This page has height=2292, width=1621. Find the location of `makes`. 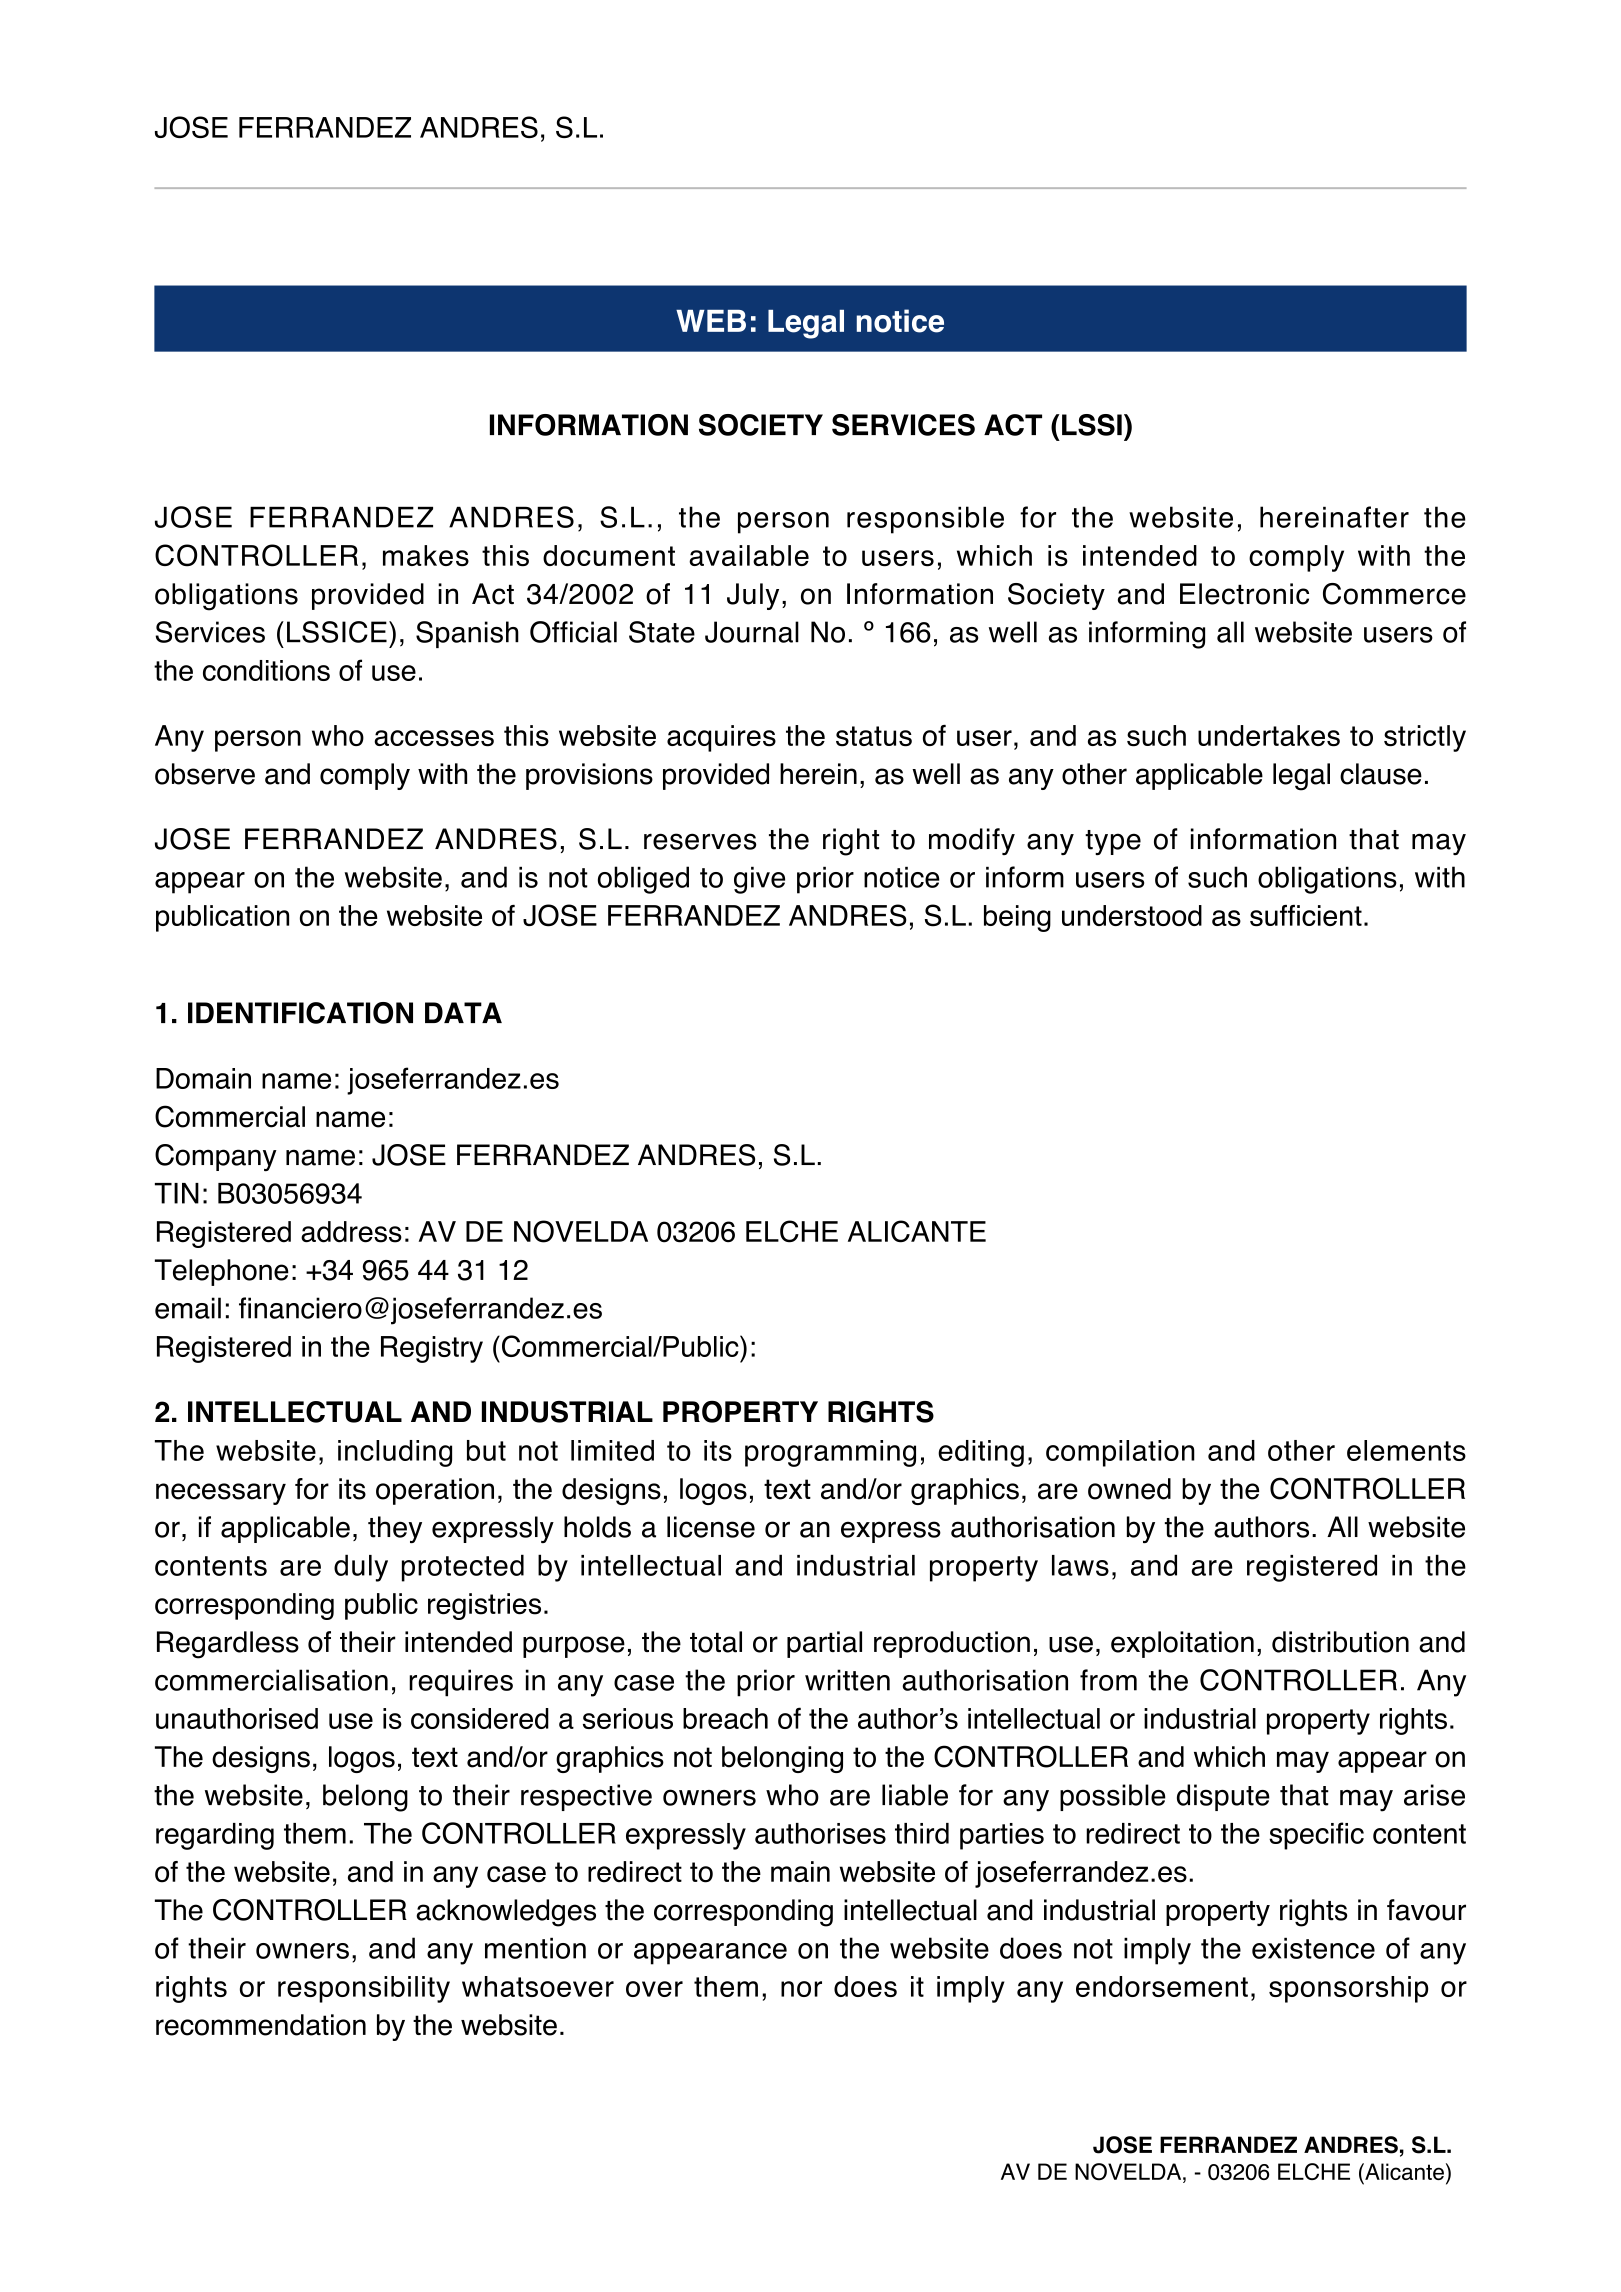

makes is located at coordinates (426, 556).
